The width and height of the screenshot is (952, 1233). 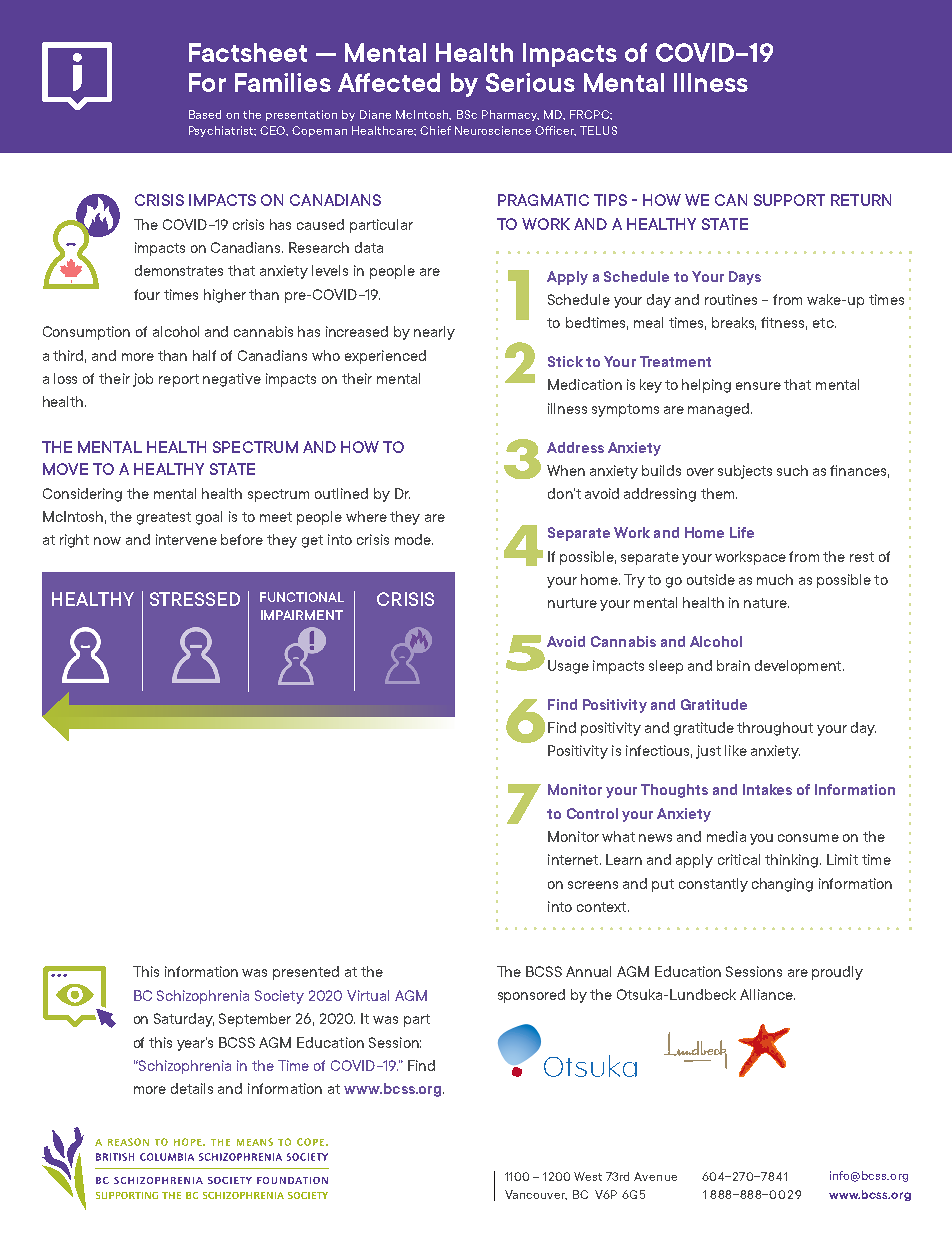 I want to click on brain, so click(x=733, y=665).
